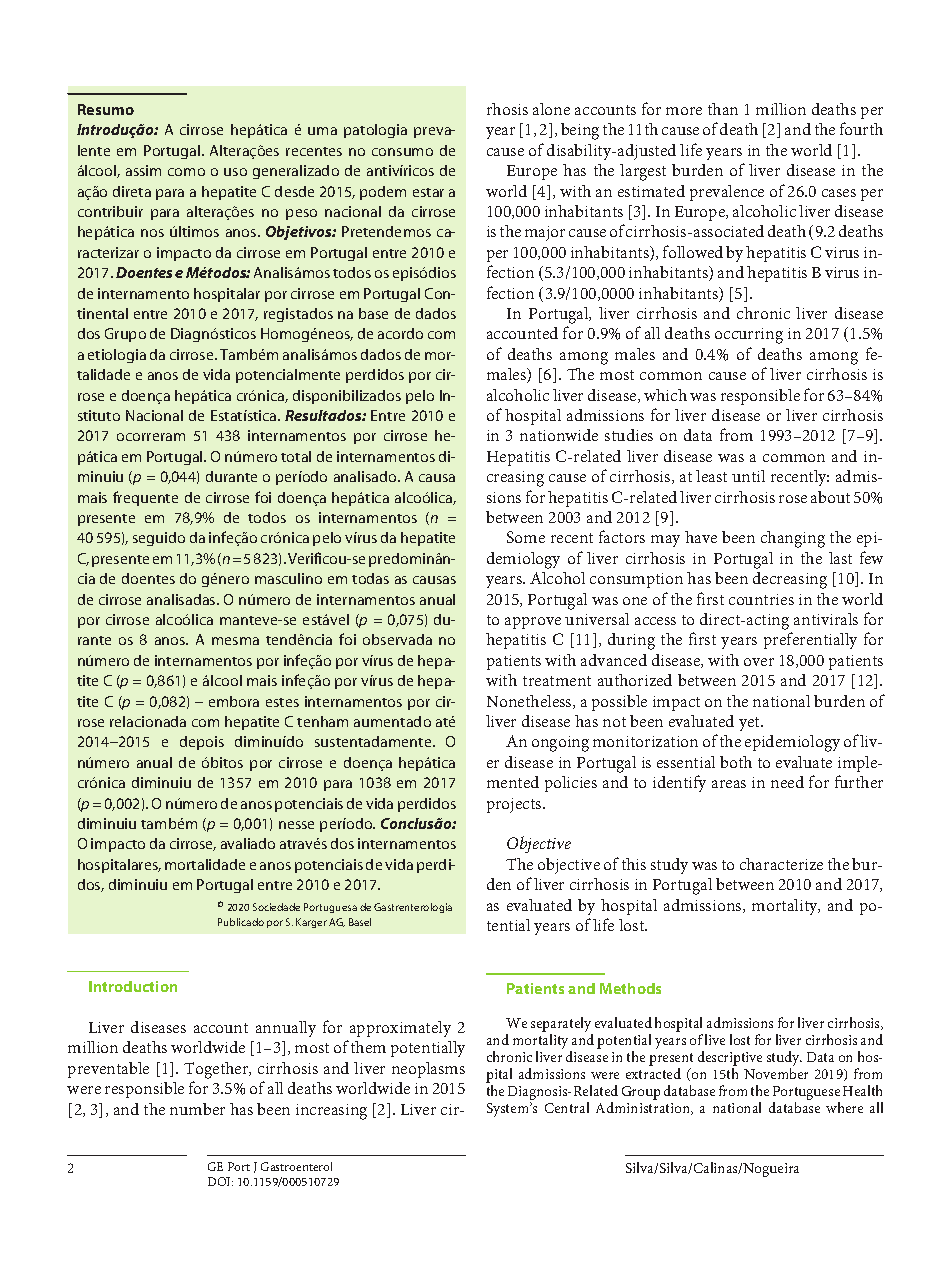 The width and height of the screenshot is (952, 1270). Describe the element at coordinates (533, 623) in the screenshot. I see `approve` at that location.
